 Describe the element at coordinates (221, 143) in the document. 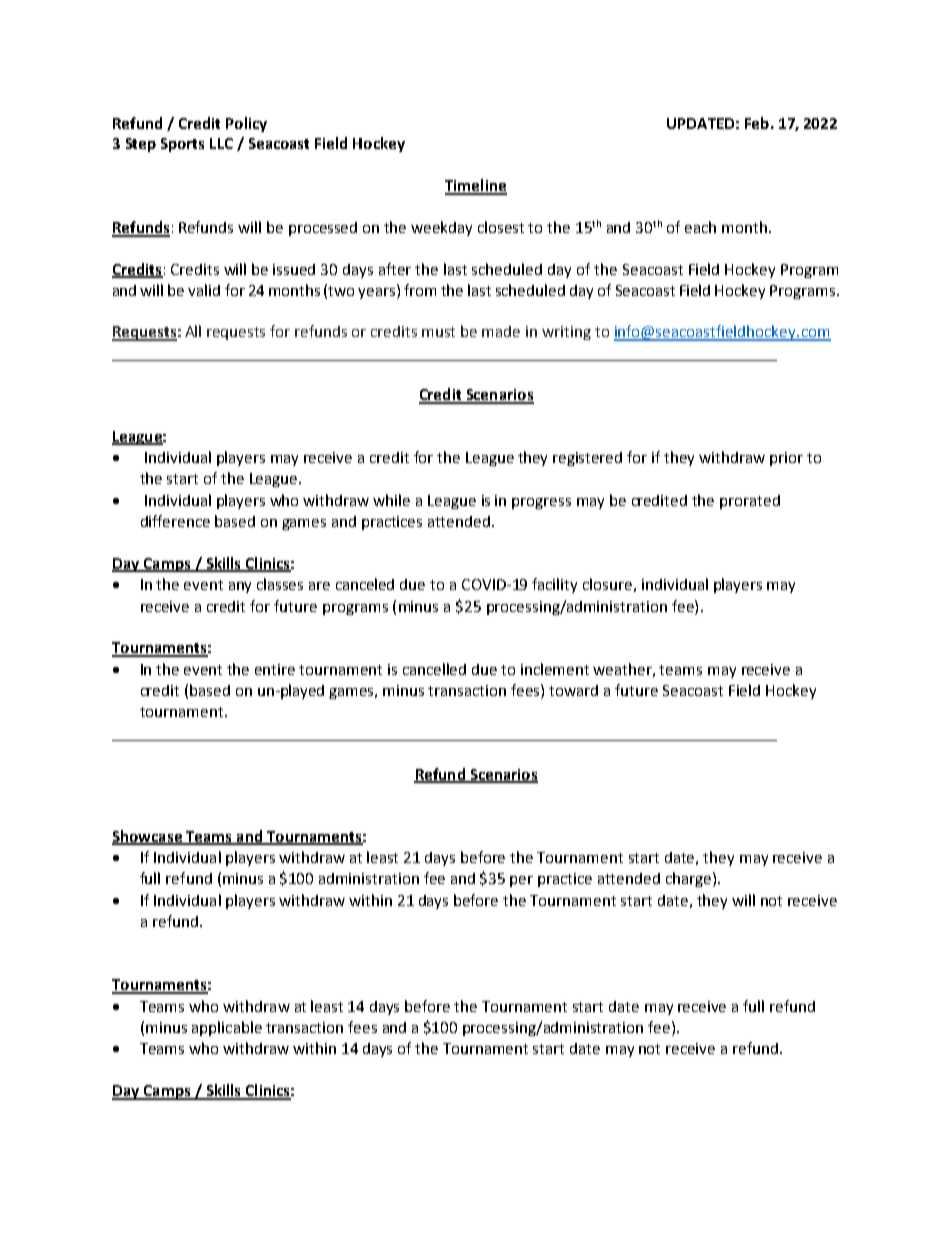

I see `LLC` at that location.
